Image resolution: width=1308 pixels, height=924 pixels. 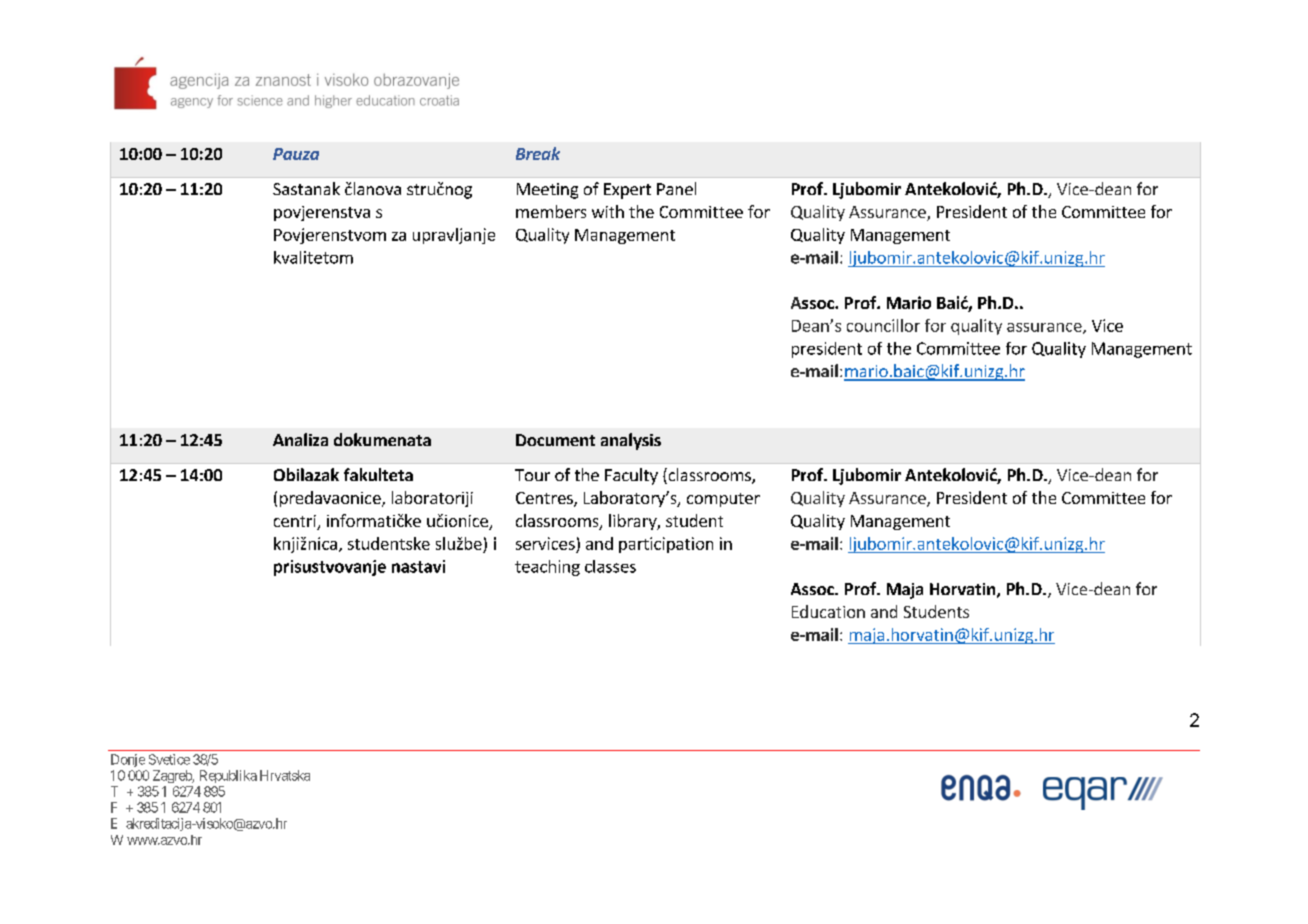 What do you see at coordinates (551, 211) in the screenshot?
I see `members` at bounding box center [551, 211].
